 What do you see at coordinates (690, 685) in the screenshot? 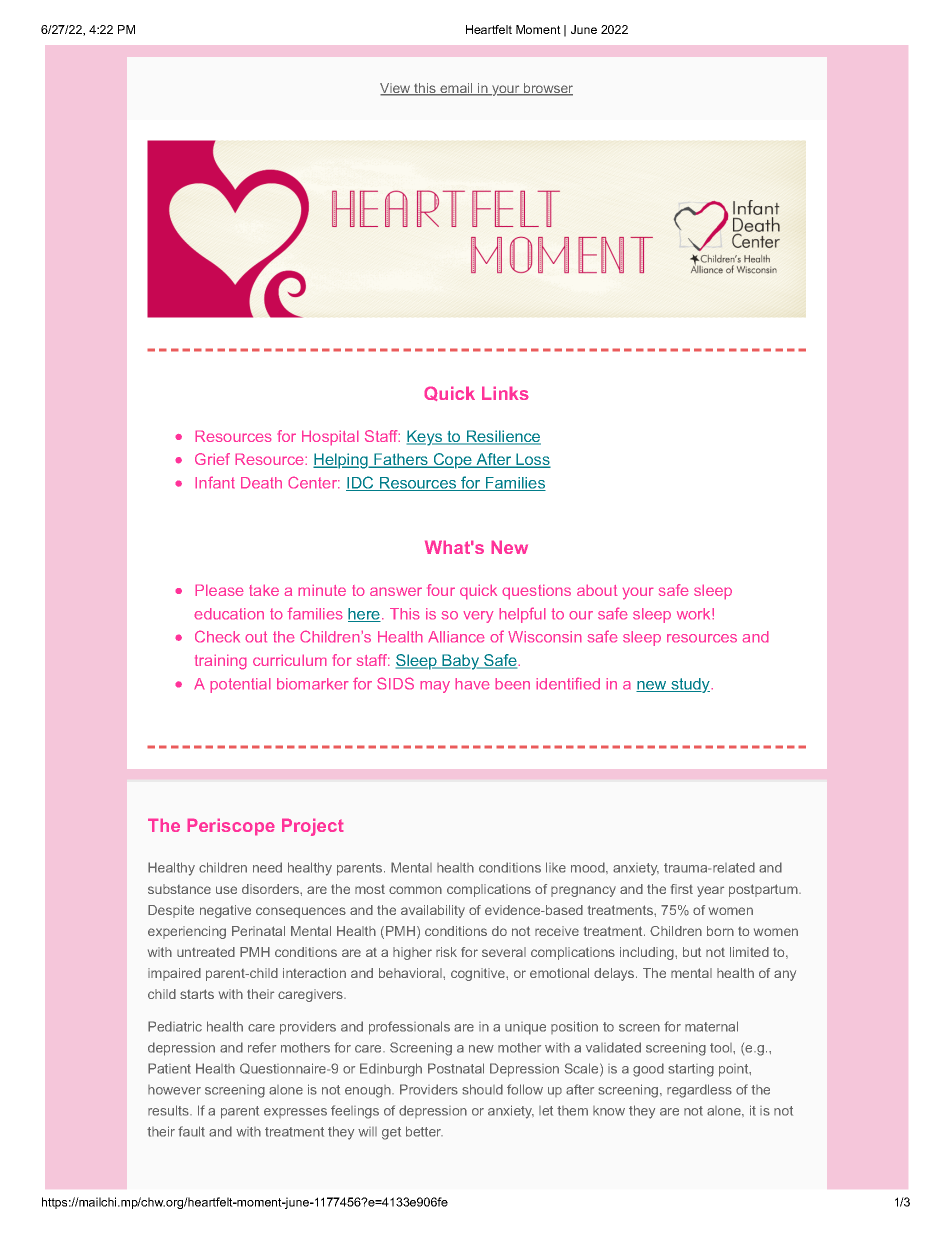
I see `study` at bounding box center [690, 685].
